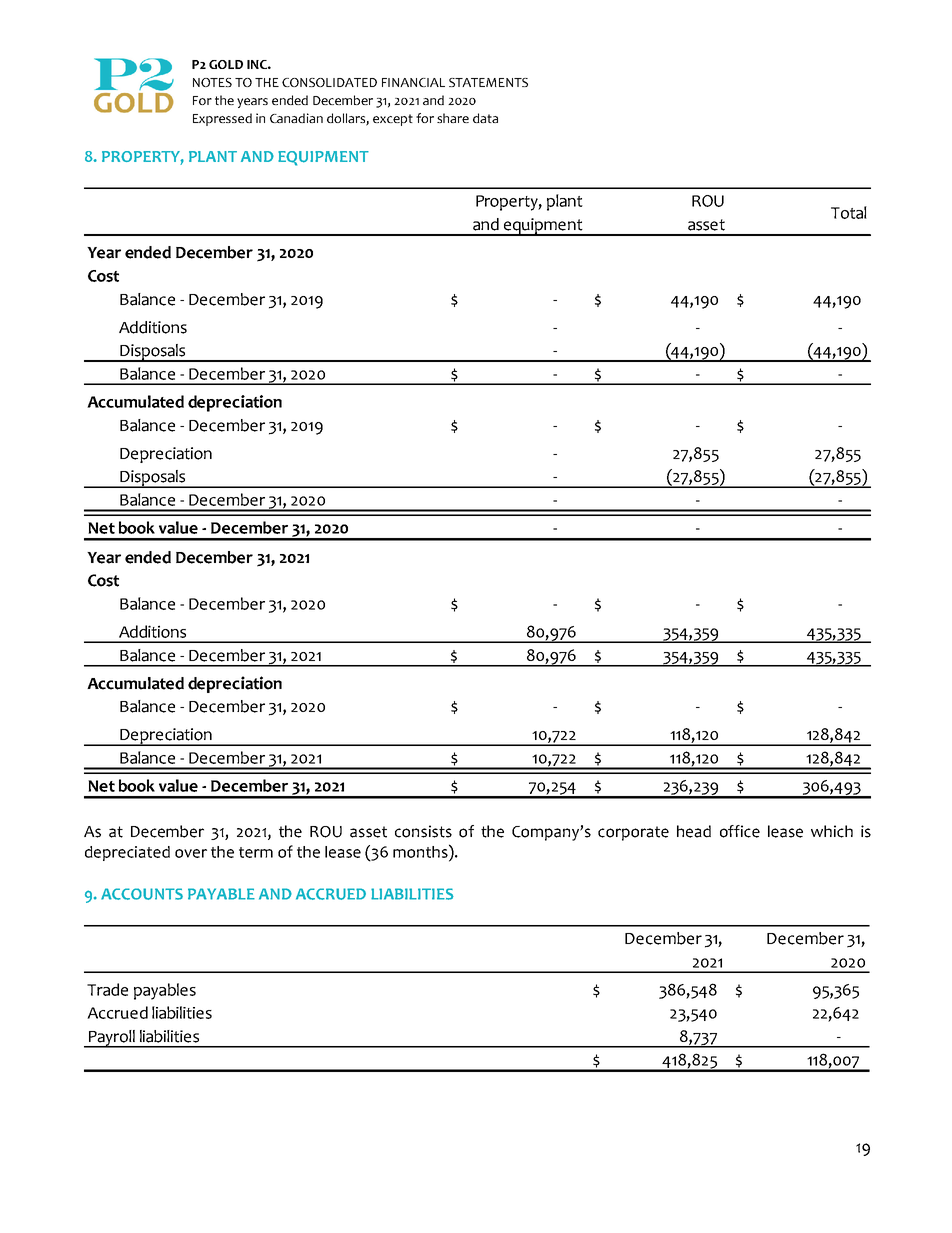 This document has height=1233, width=952. What do you see at coordinates (212, 82) in the document?
I see `NOTES` at bounding box center [212, 82].
